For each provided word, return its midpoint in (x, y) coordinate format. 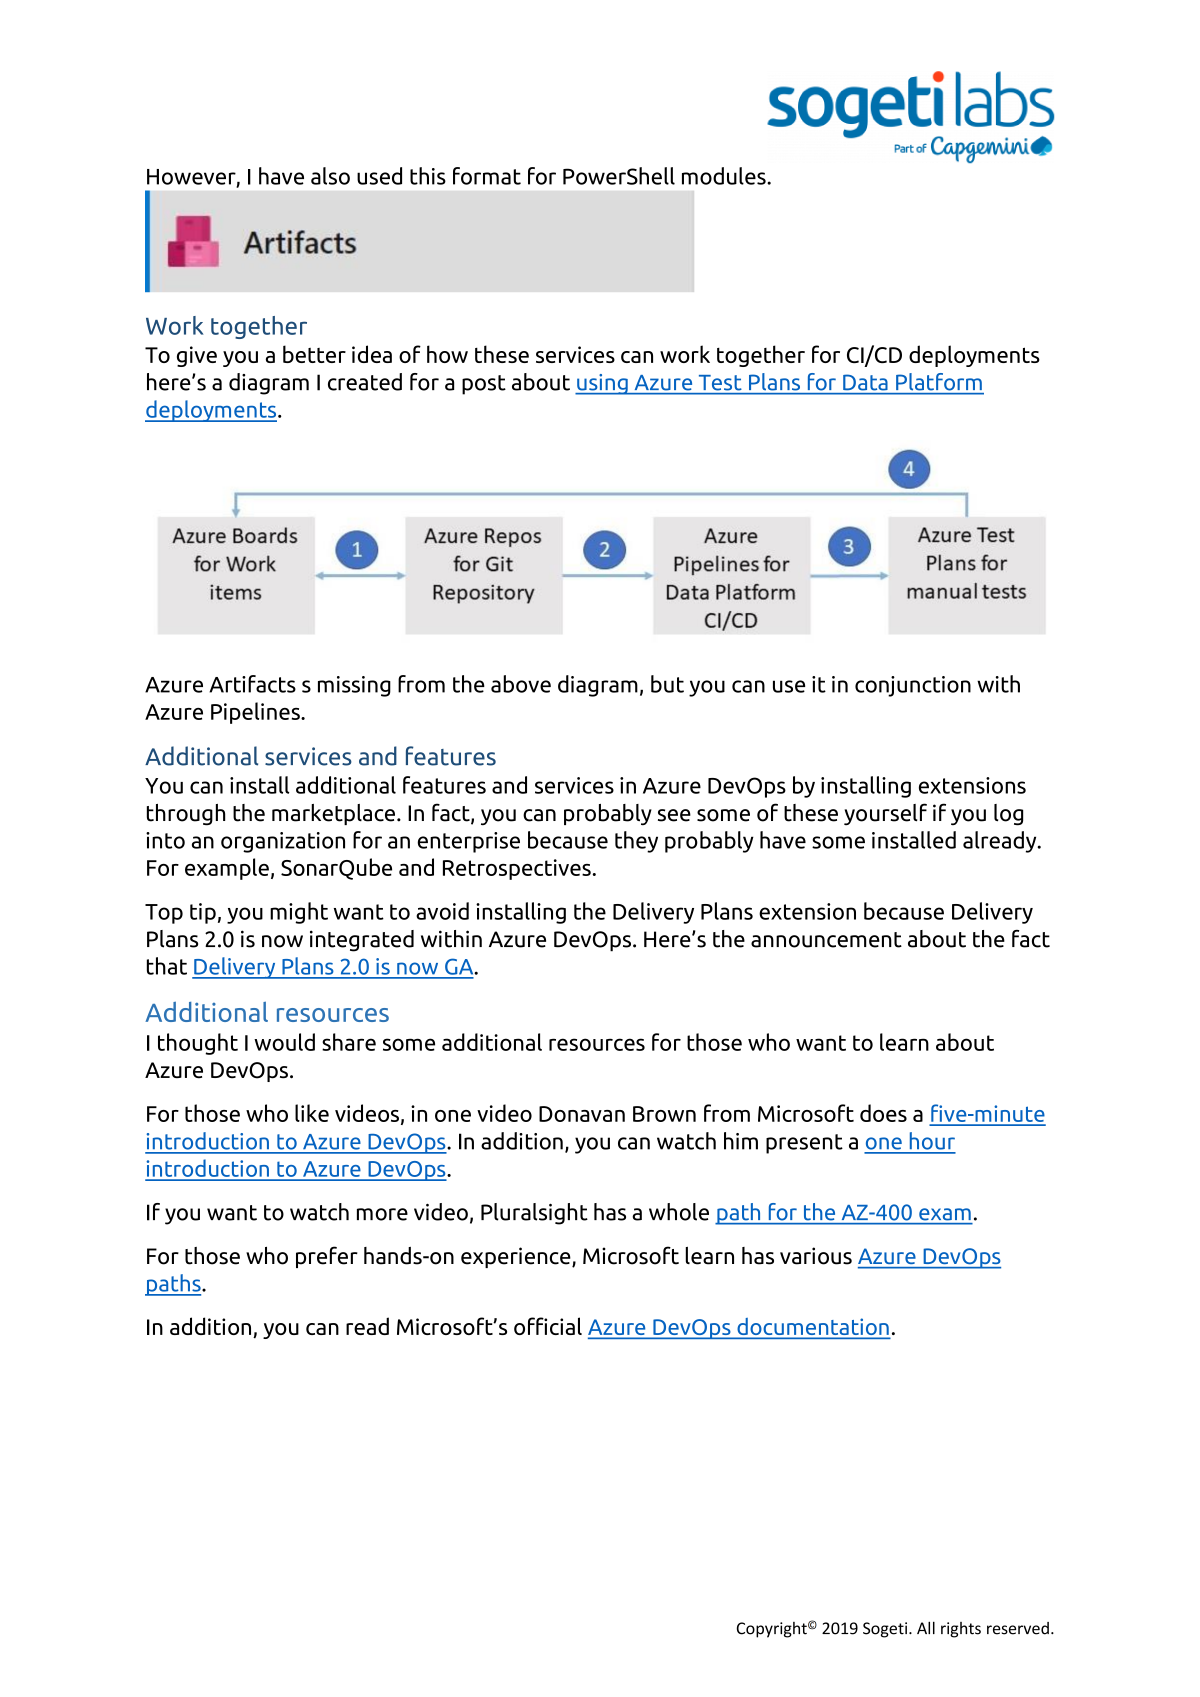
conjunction (913, 686)
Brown (664, 1114)
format (487, 176)
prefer (327, 1257)
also (330, 176)
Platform (939, 381)
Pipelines (256, 713)
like (312, 1113)
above (521, 684)
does (883, 1113)
